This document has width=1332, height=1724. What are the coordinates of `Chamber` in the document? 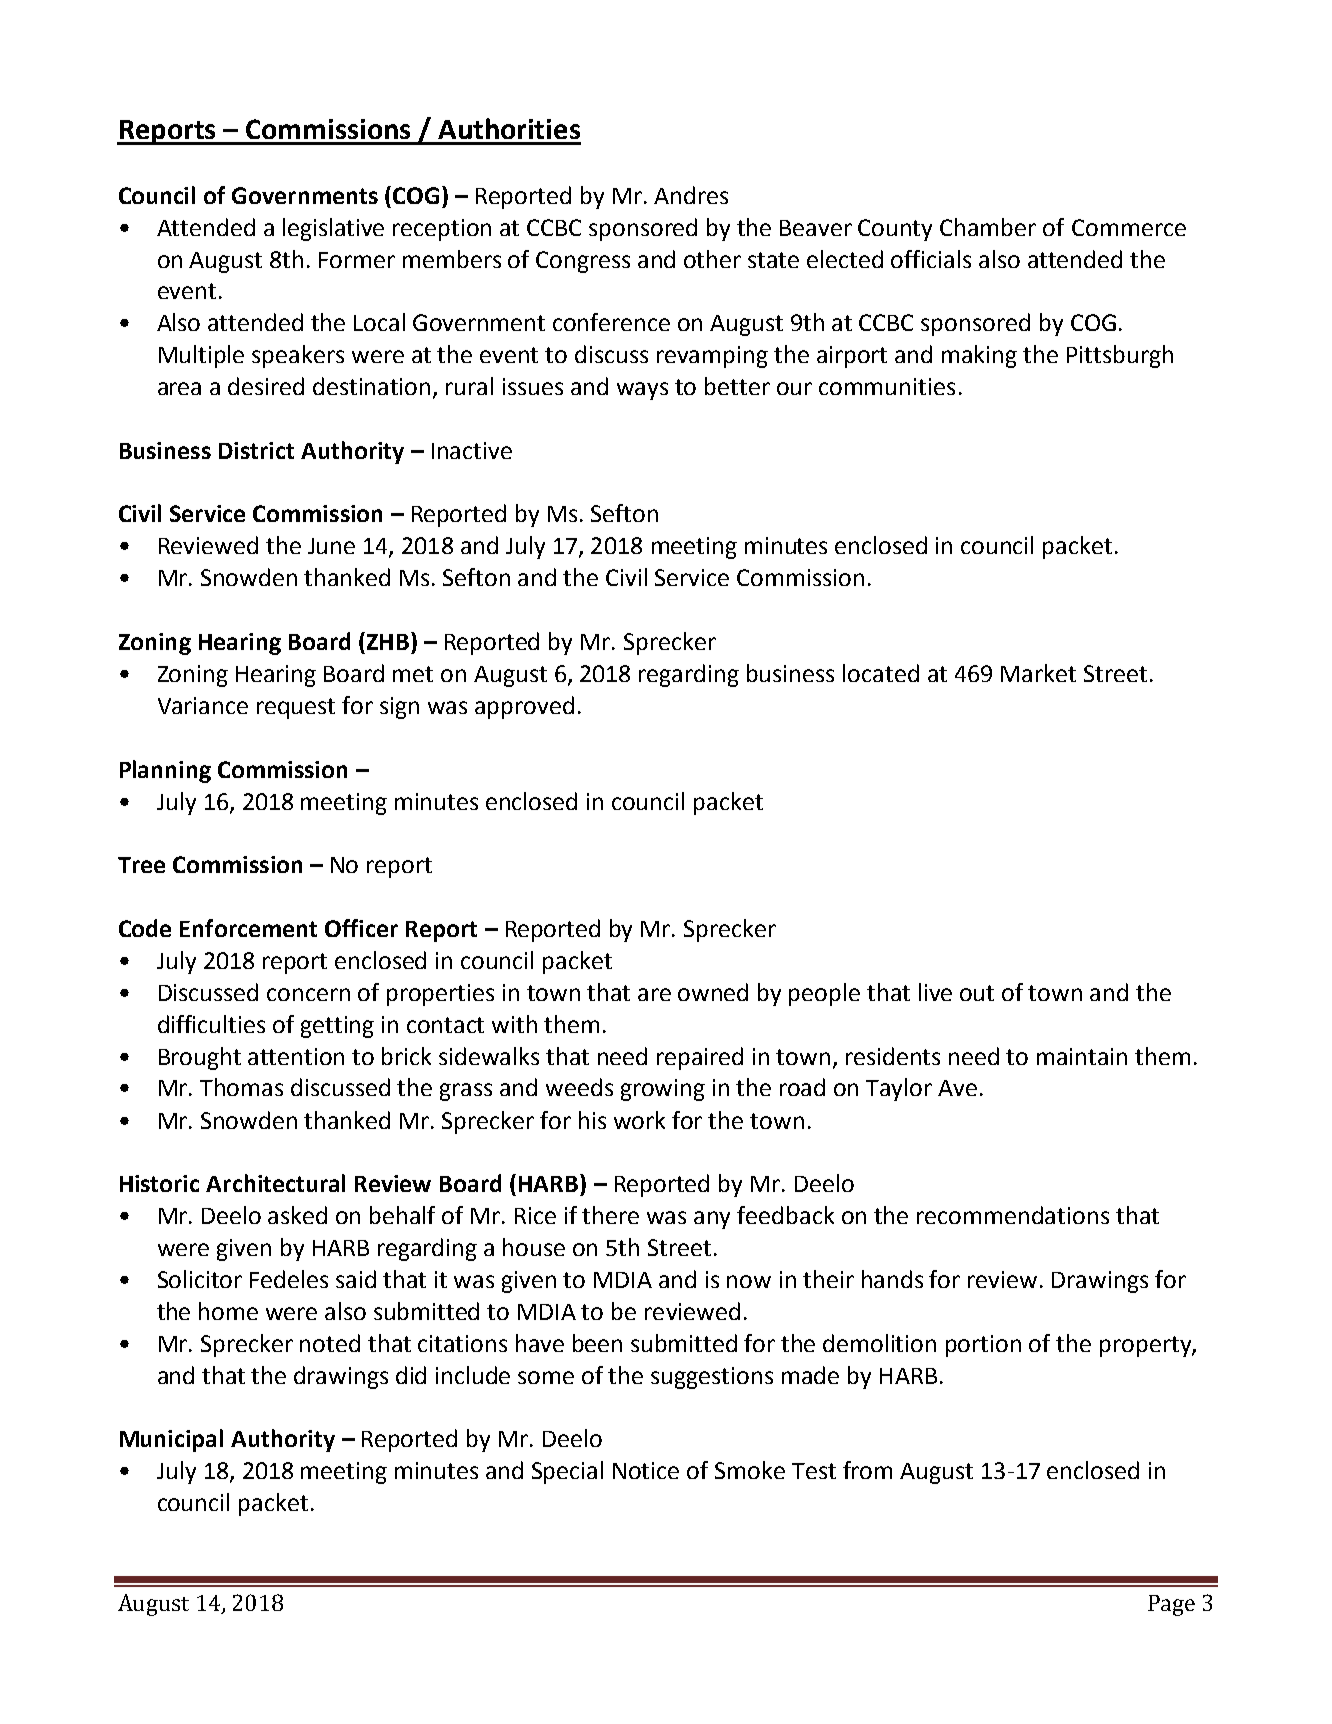 It's located at (988, 227).
